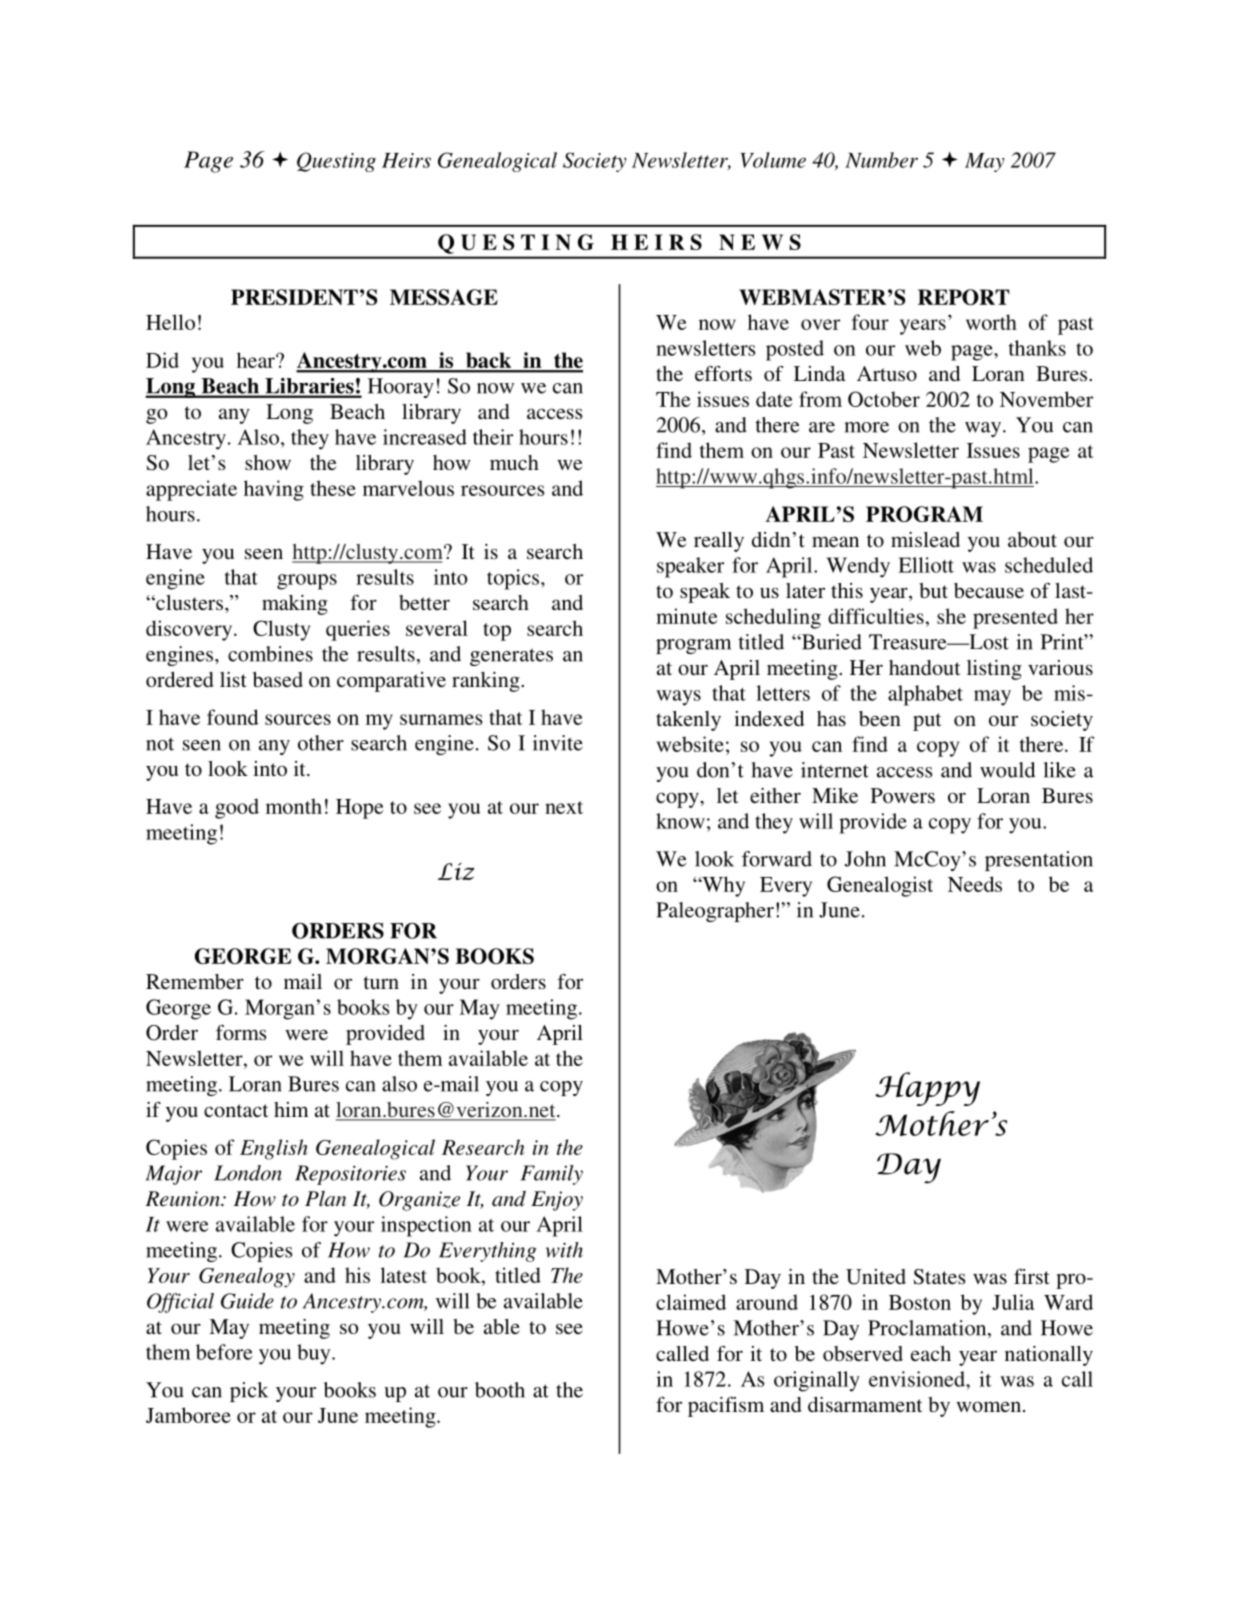 This document has height=1603, width=1239. What do you see at coordinates (773, 160) in the document?
I see `Volume` at bounding box center [773, 160].
